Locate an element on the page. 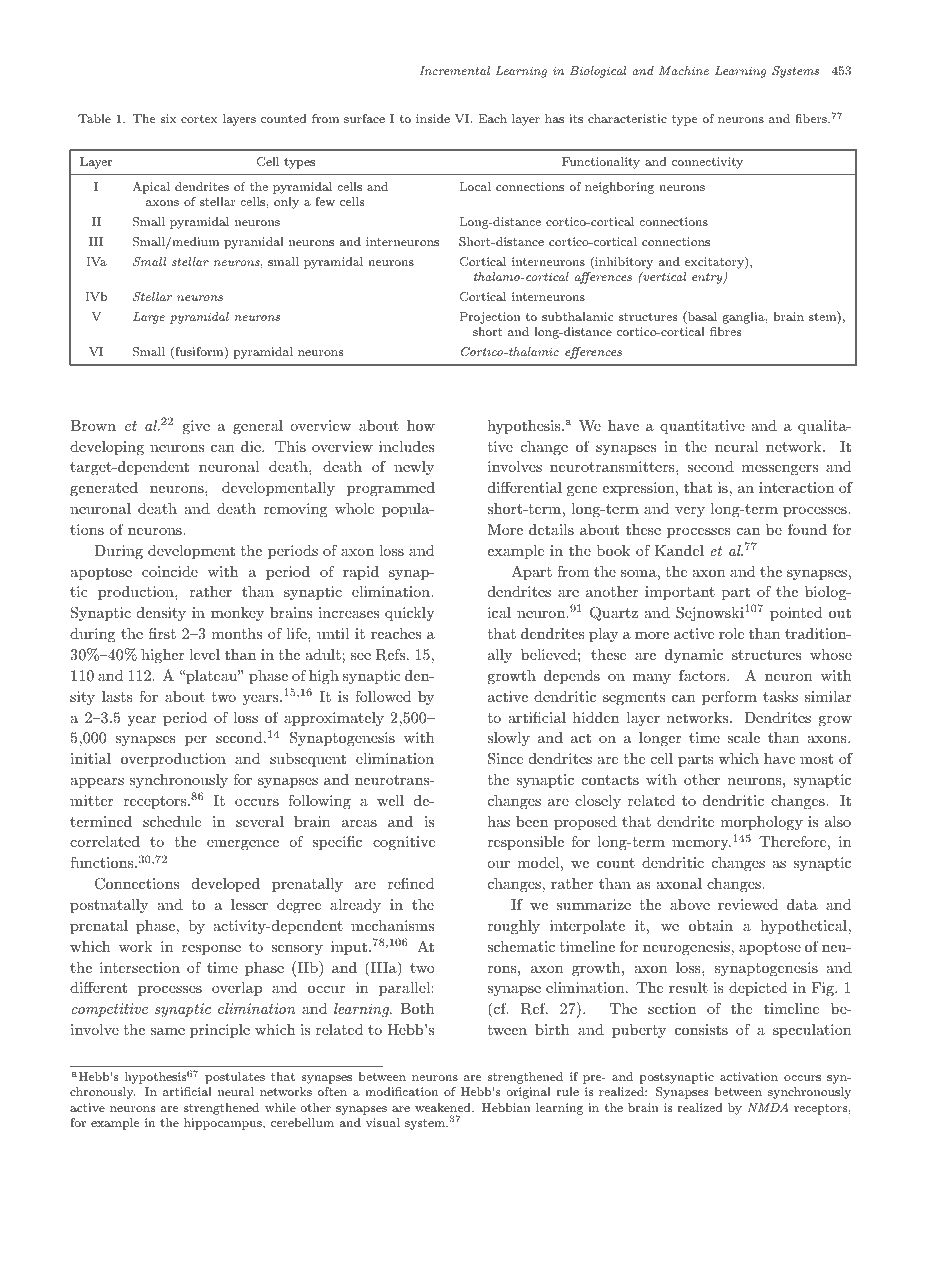 The image size is (952, 1268). six is located at coordinates (168, 118).
